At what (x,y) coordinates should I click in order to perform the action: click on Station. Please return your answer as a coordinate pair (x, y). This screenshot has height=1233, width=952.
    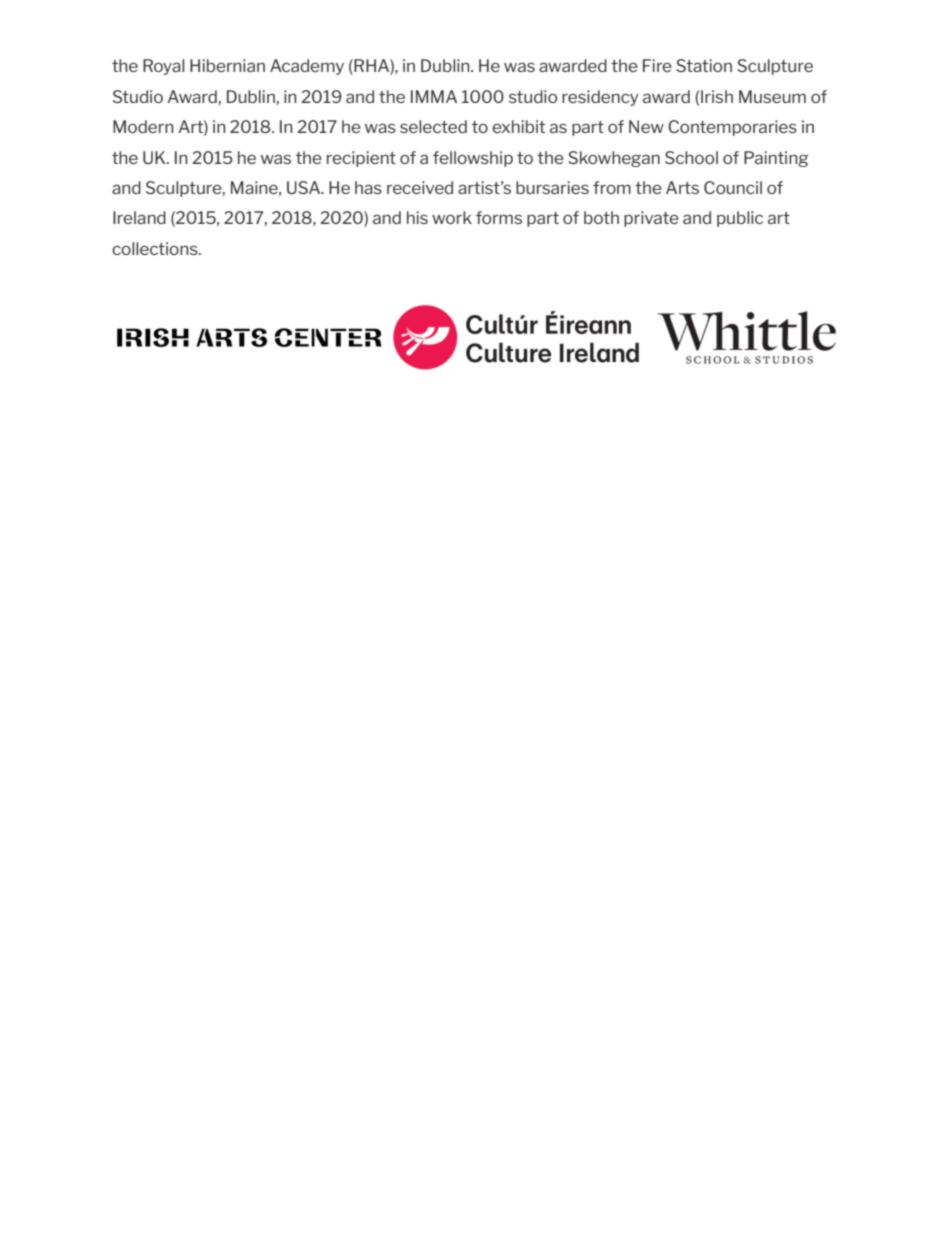
    Looking at the image, I should click on (704, 65).
